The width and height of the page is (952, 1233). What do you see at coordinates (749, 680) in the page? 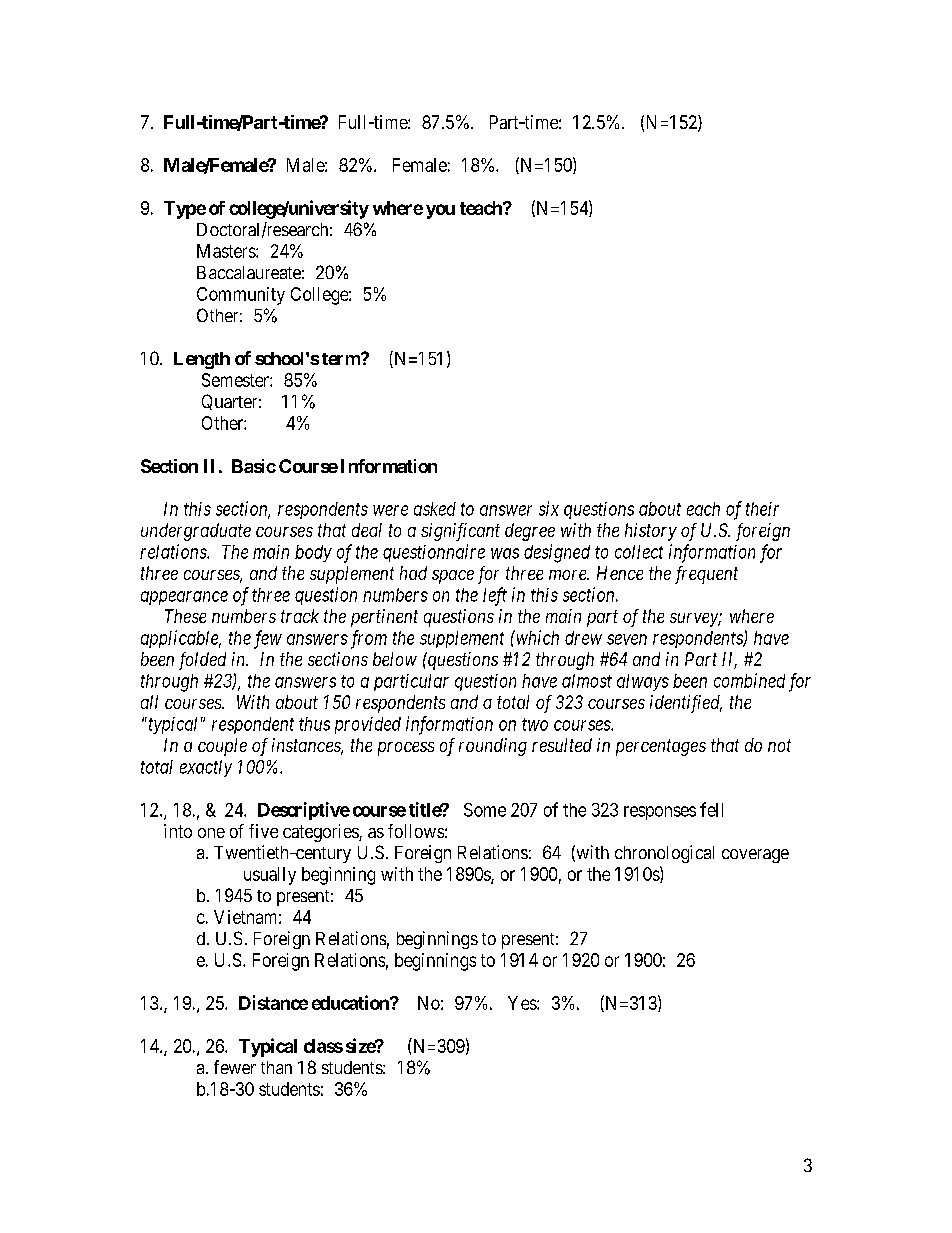
I see `combined` at bounding box center [749, 680].
